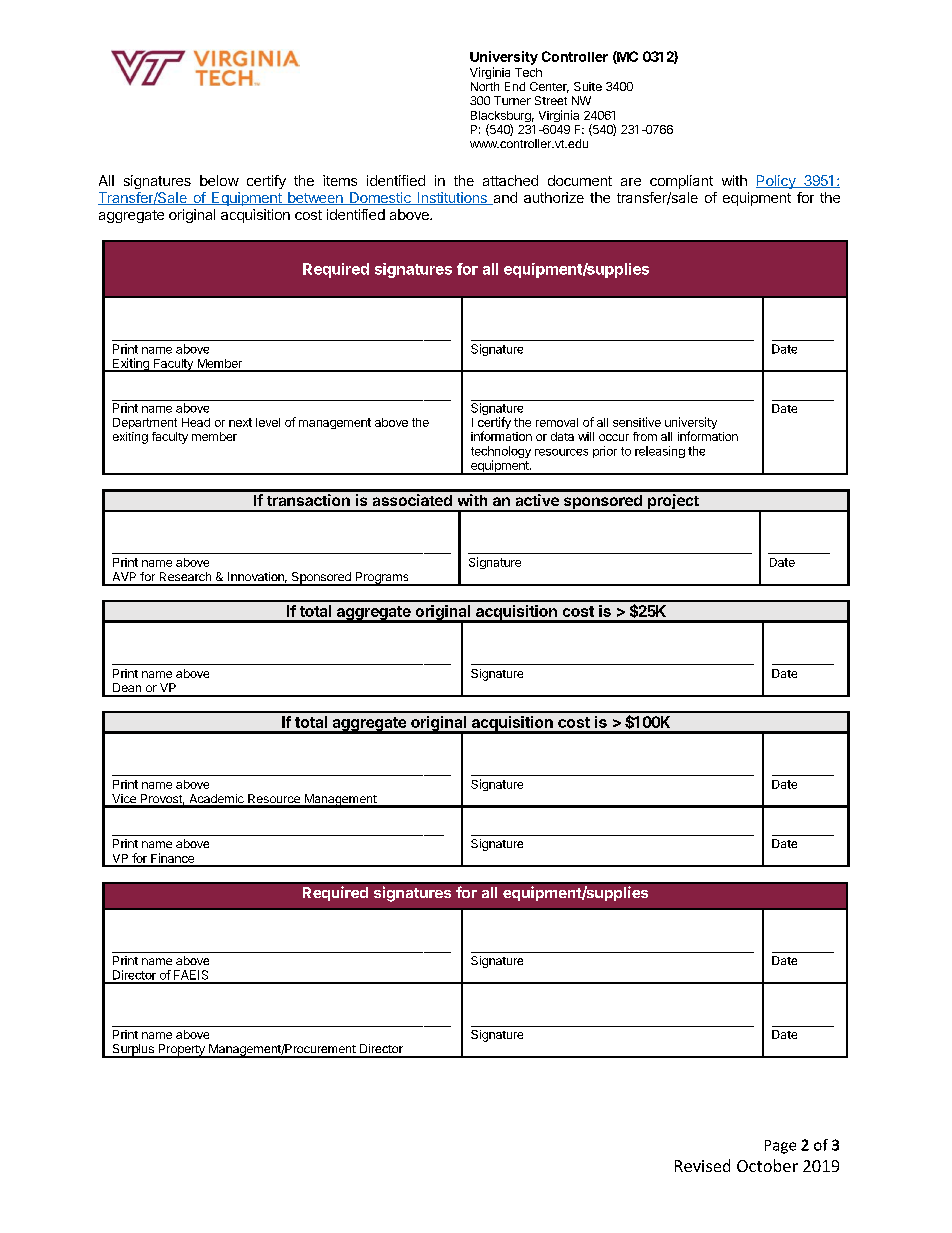 The width and height of the image is (952, 1233). I want to click on sensitive, so click(637, 422).
